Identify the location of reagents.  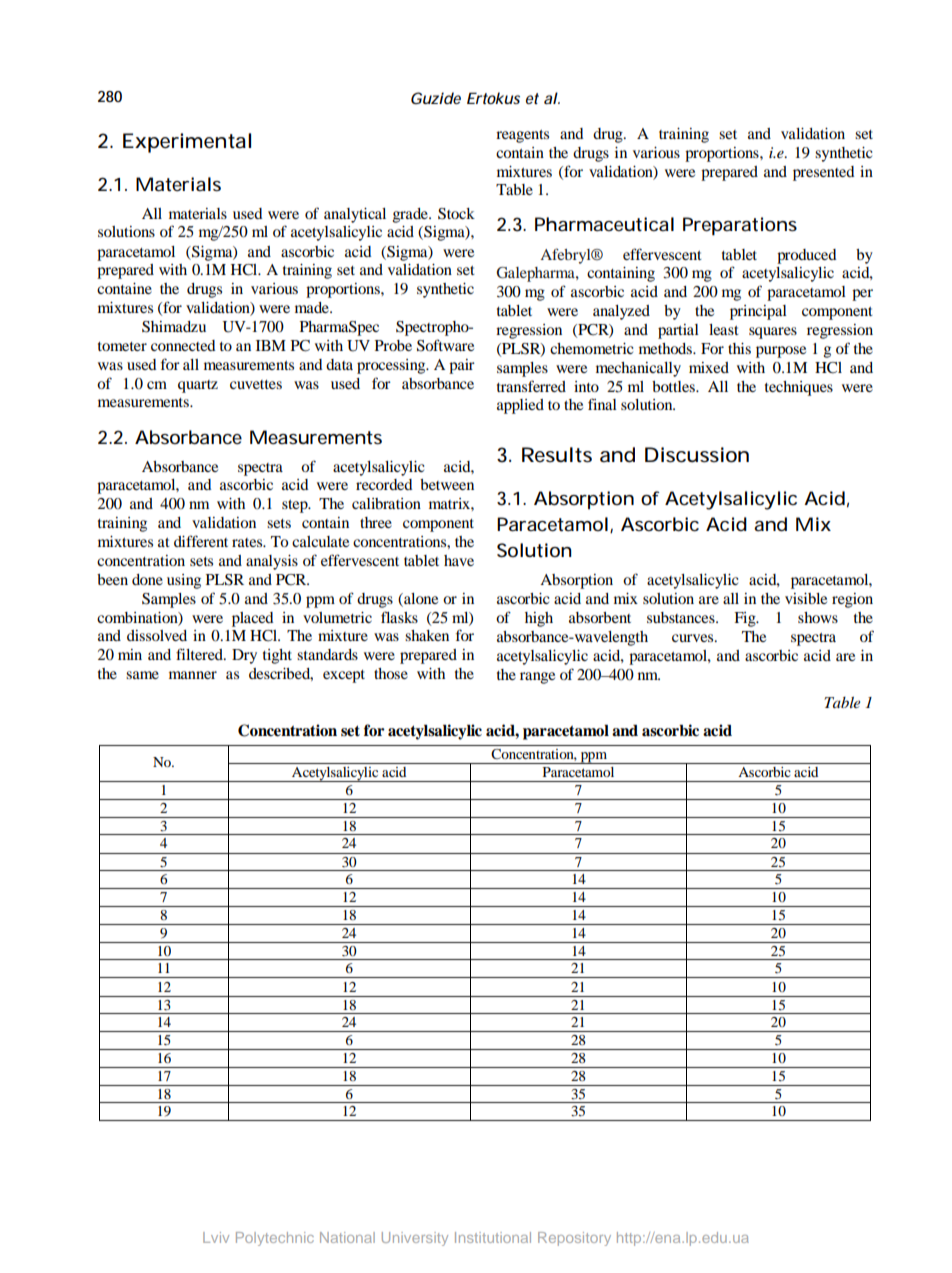
(522, 136).
